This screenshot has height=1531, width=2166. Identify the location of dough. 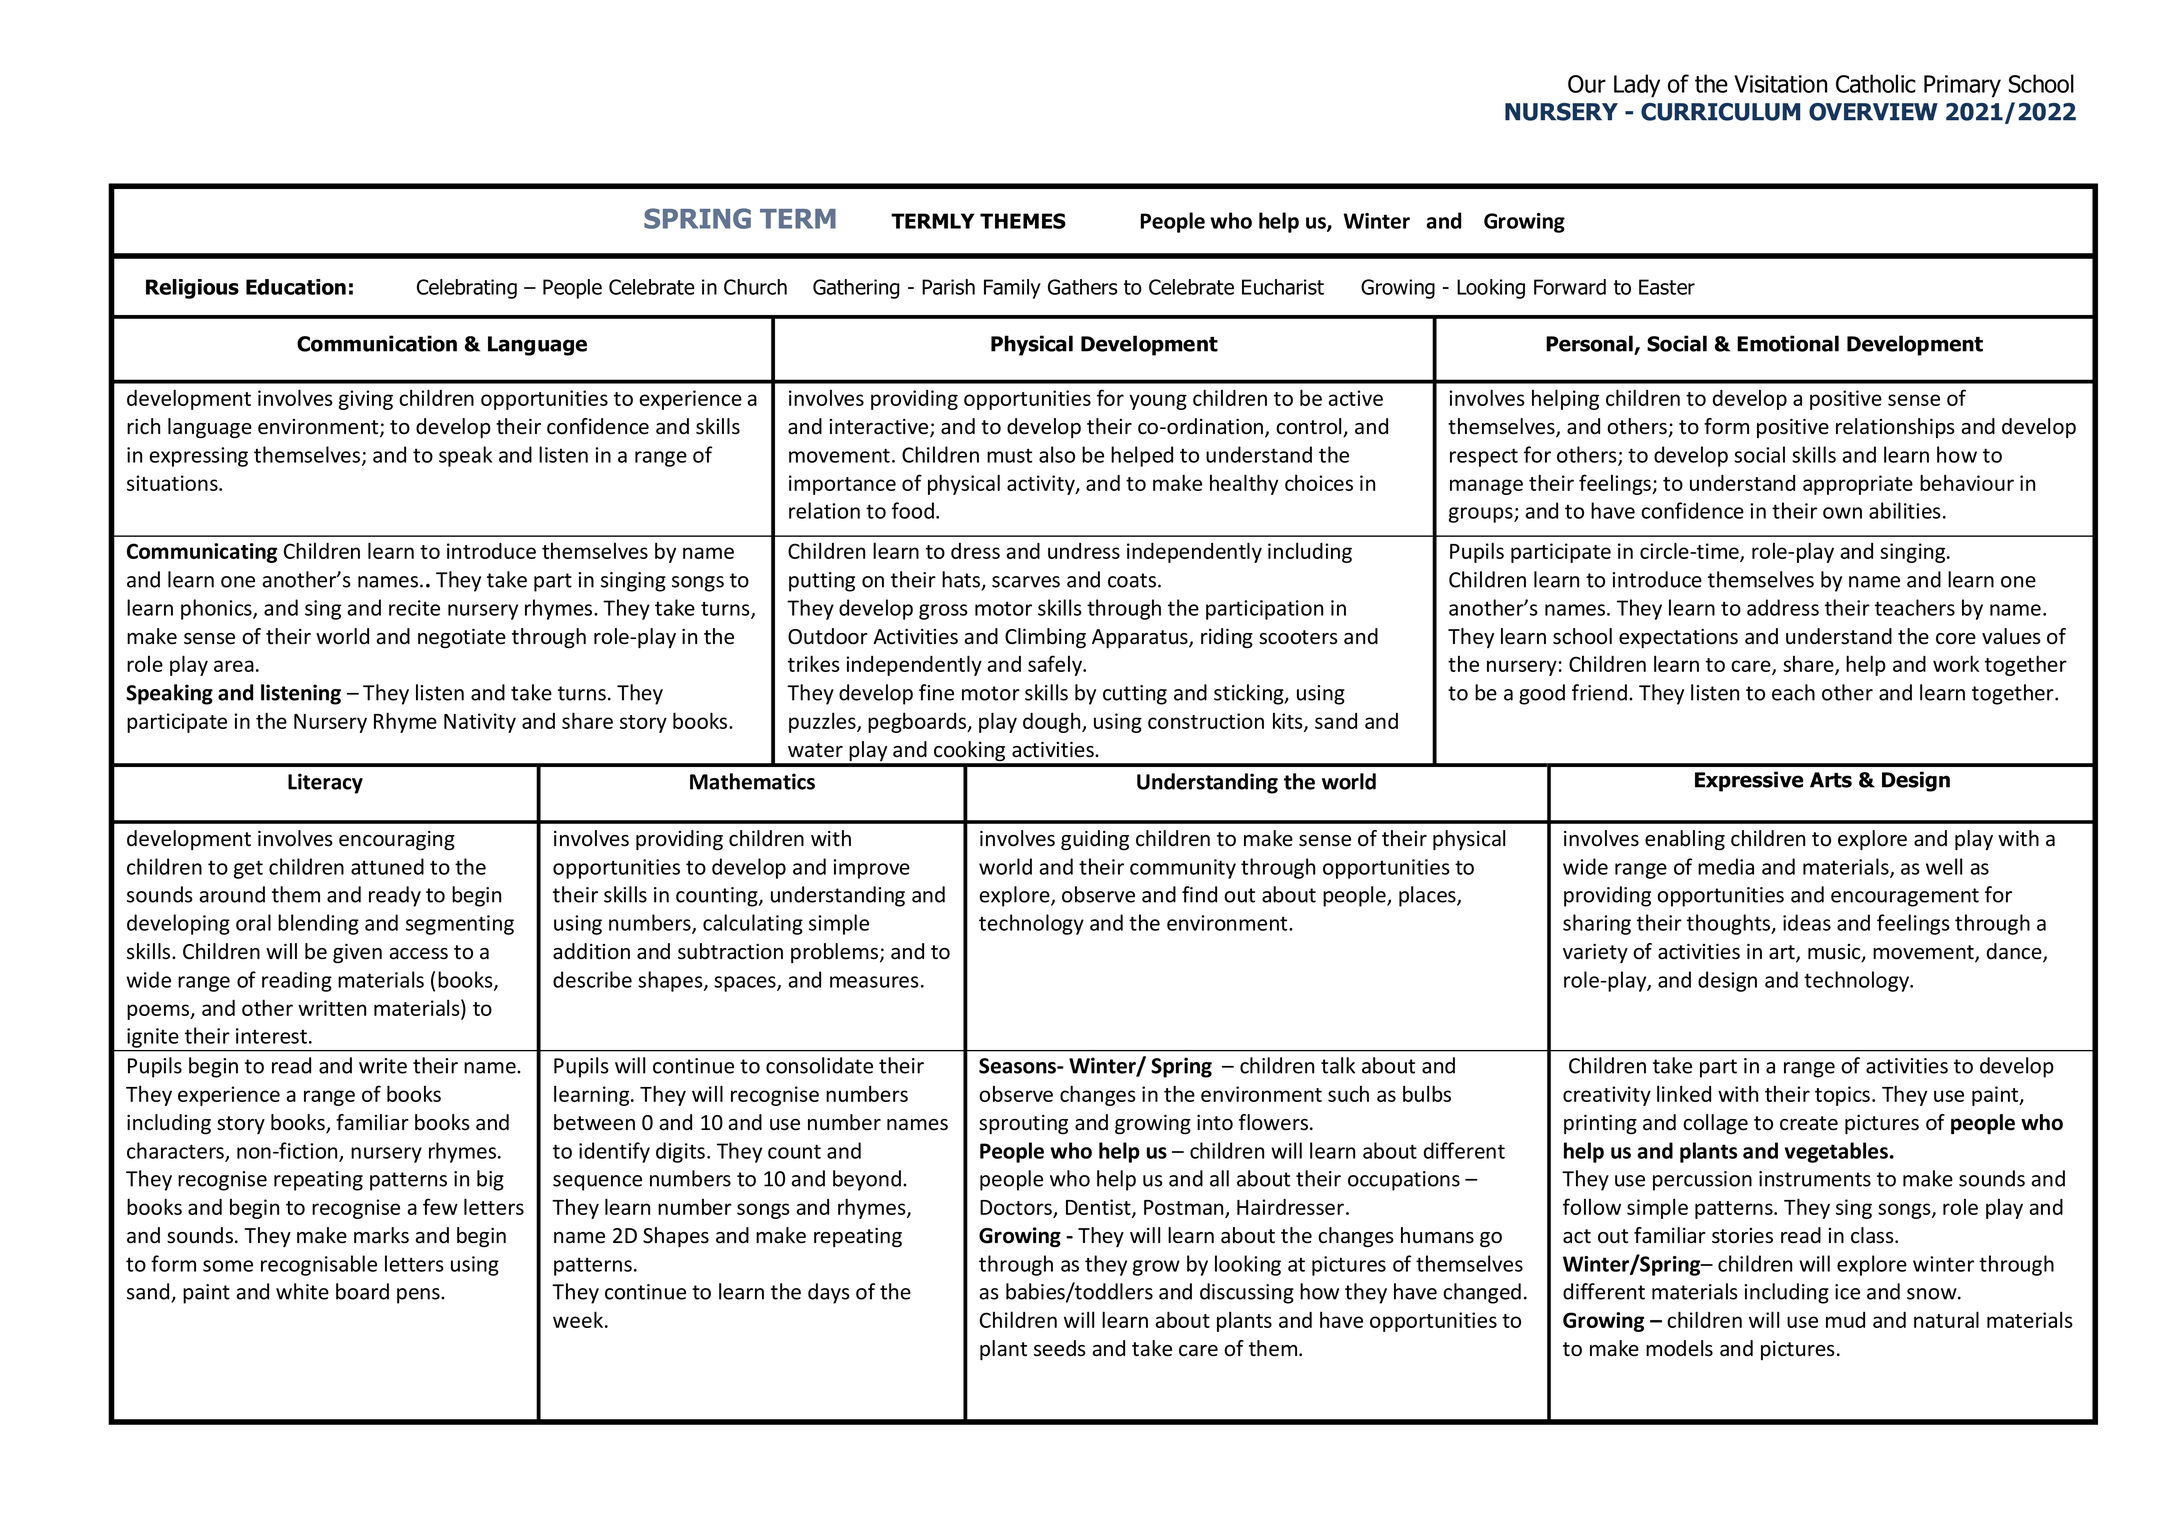
(1053, 722).
